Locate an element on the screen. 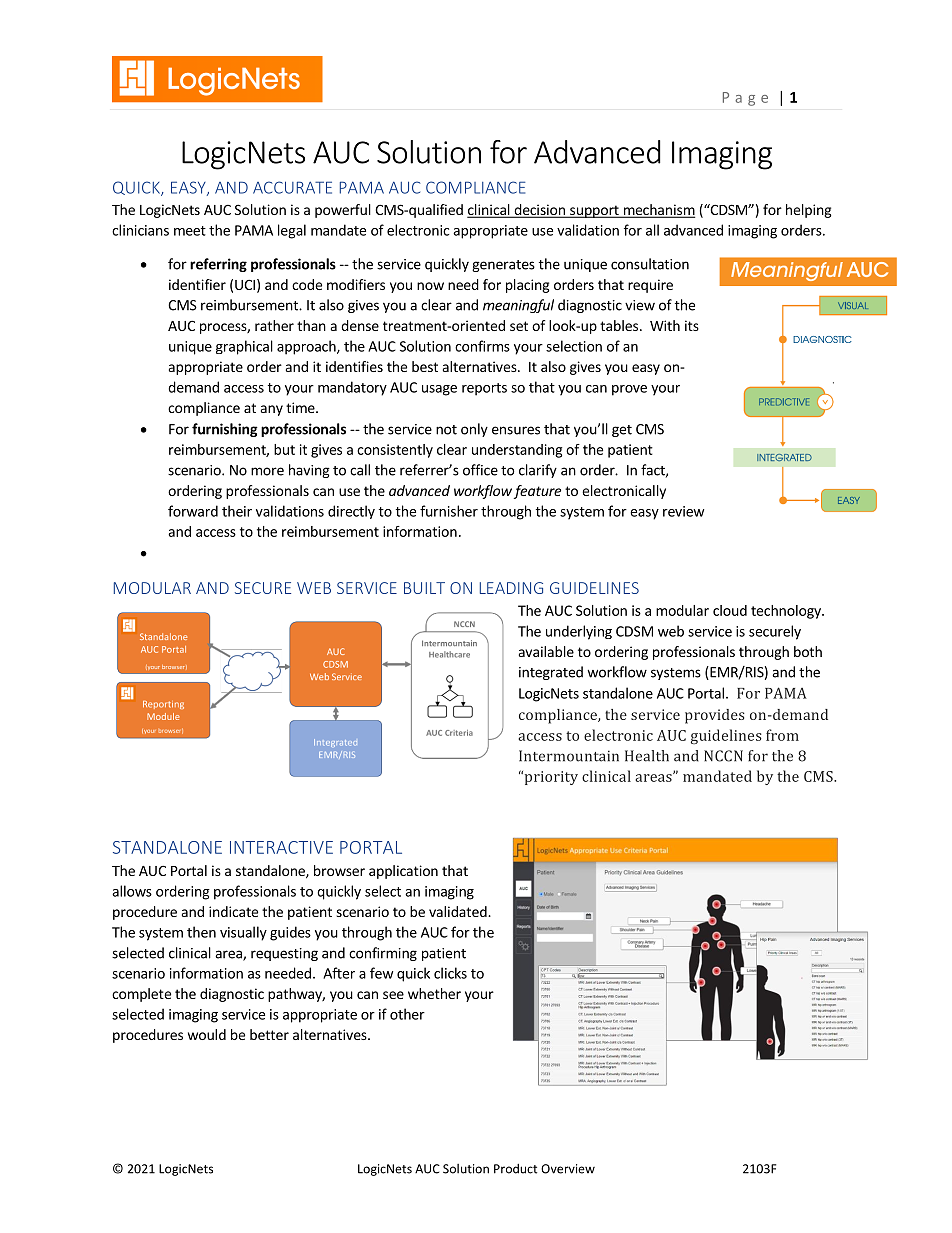 The height and width of the screenshot is (1233, 952). Product is located at coordinates (515, 1169).
